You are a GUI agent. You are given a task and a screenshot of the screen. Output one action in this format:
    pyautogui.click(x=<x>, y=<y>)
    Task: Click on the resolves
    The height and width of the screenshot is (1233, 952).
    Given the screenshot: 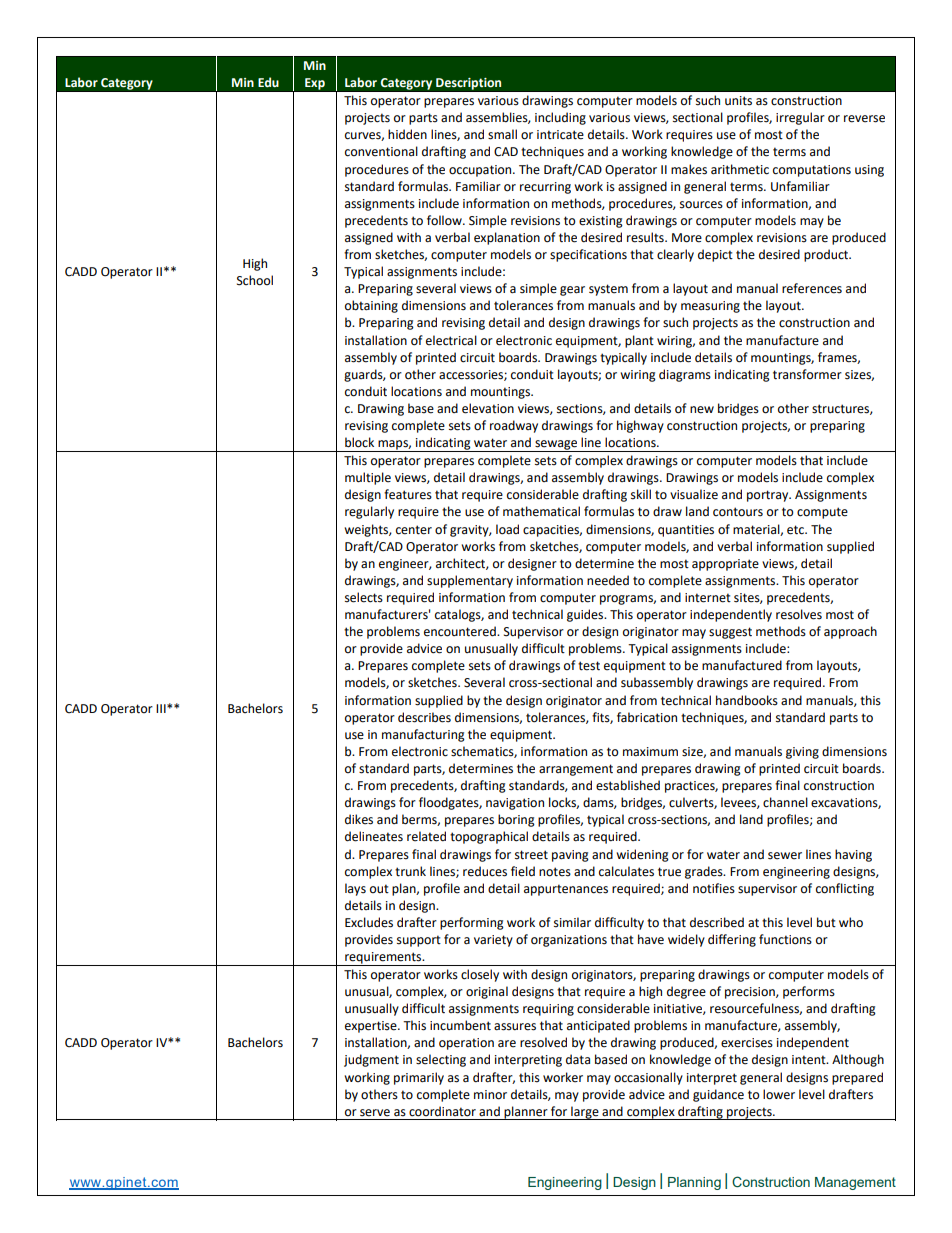 What is the action you would take?
    pyautogui.click(x=799, y=614)
